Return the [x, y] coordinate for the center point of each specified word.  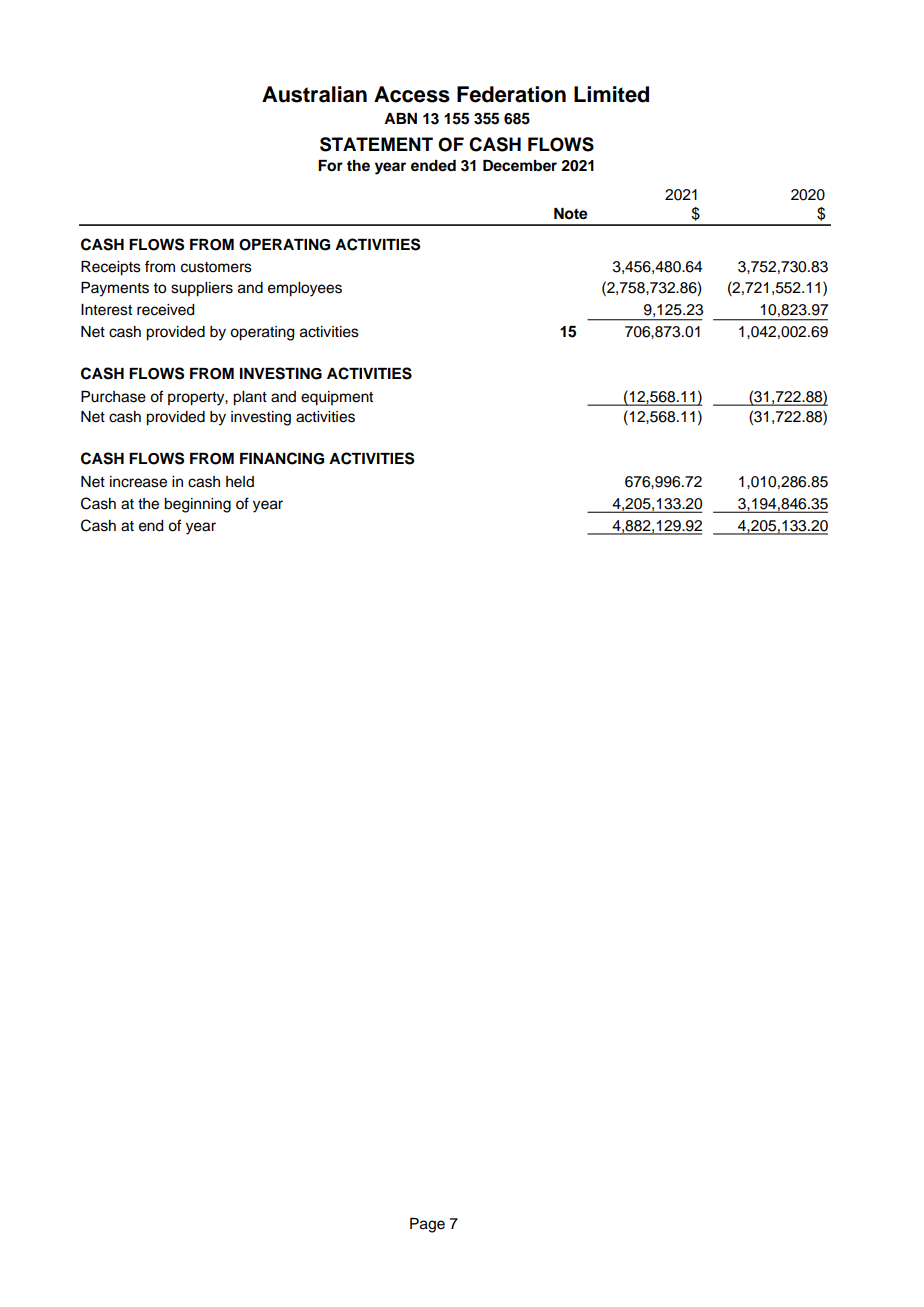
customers [216, 267]
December [520, 166]
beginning [197, 505]
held [240, 482]
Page [427, 1225]
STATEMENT [376, 144]
